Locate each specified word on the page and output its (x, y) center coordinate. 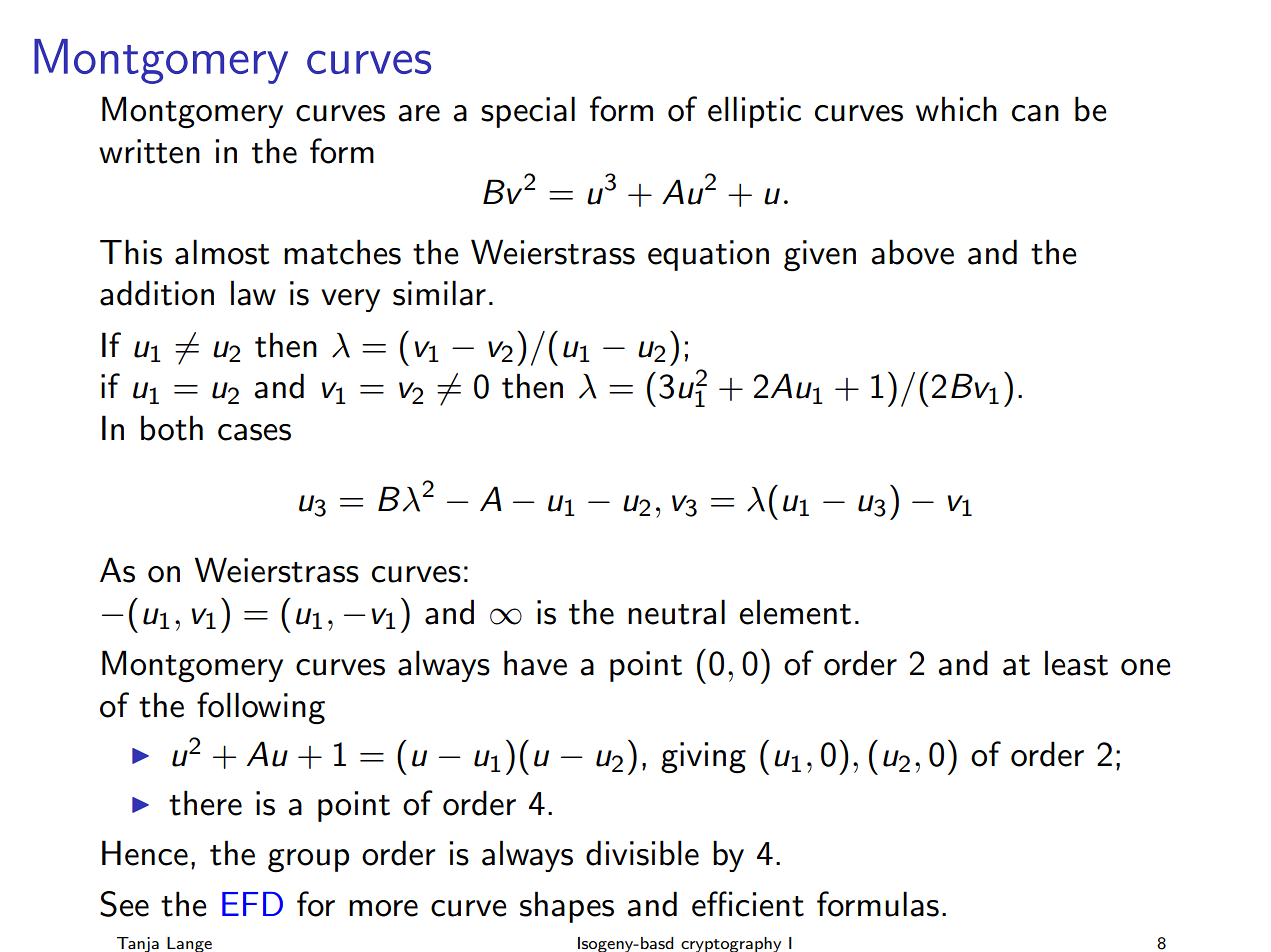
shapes (567, 907)
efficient (748, 904)
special (528, 112)
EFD (252, 904)
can (1035, 113)
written (149, 151)
